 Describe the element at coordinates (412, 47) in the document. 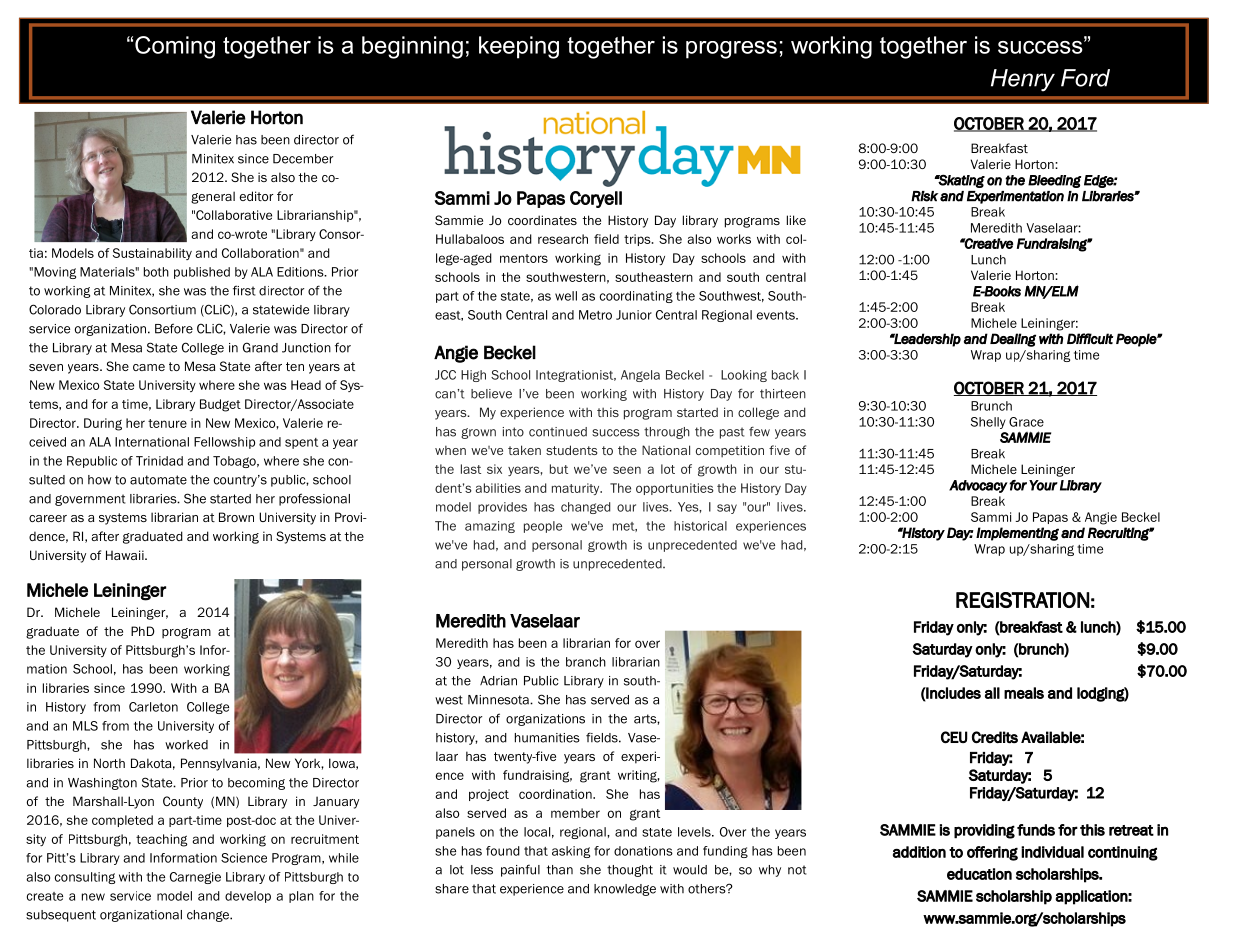

I see `beginning` at that location.
